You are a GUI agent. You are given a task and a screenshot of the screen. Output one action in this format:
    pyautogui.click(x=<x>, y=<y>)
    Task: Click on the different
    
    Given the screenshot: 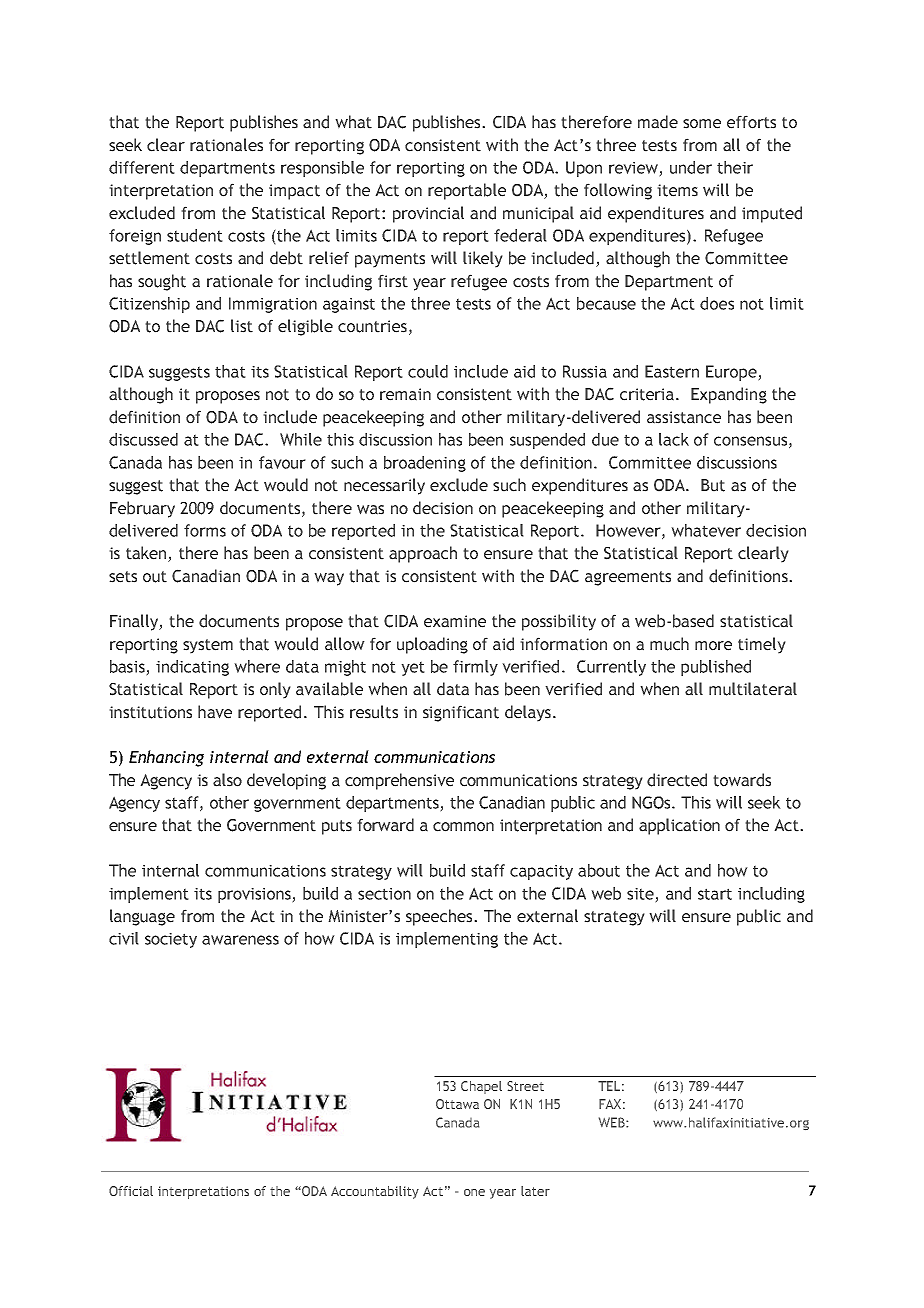 What is the action you would take?
    pyautogui.click(x=142, y=167)
